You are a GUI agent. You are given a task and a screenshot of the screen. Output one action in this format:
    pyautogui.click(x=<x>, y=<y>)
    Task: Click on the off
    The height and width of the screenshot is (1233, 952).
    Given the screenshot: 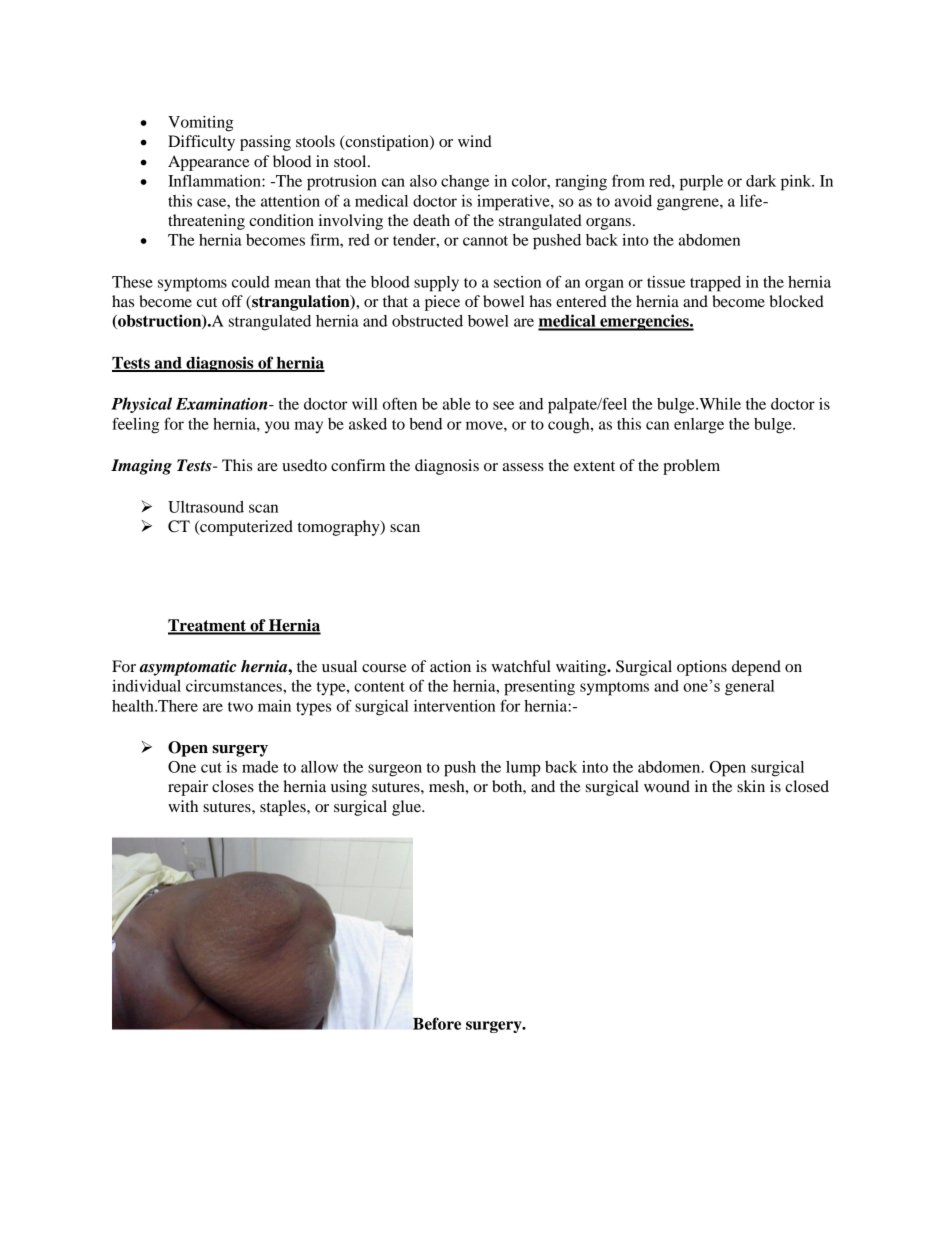 What is the action you would take?
    pyautogui.click(x=232, y=301)
